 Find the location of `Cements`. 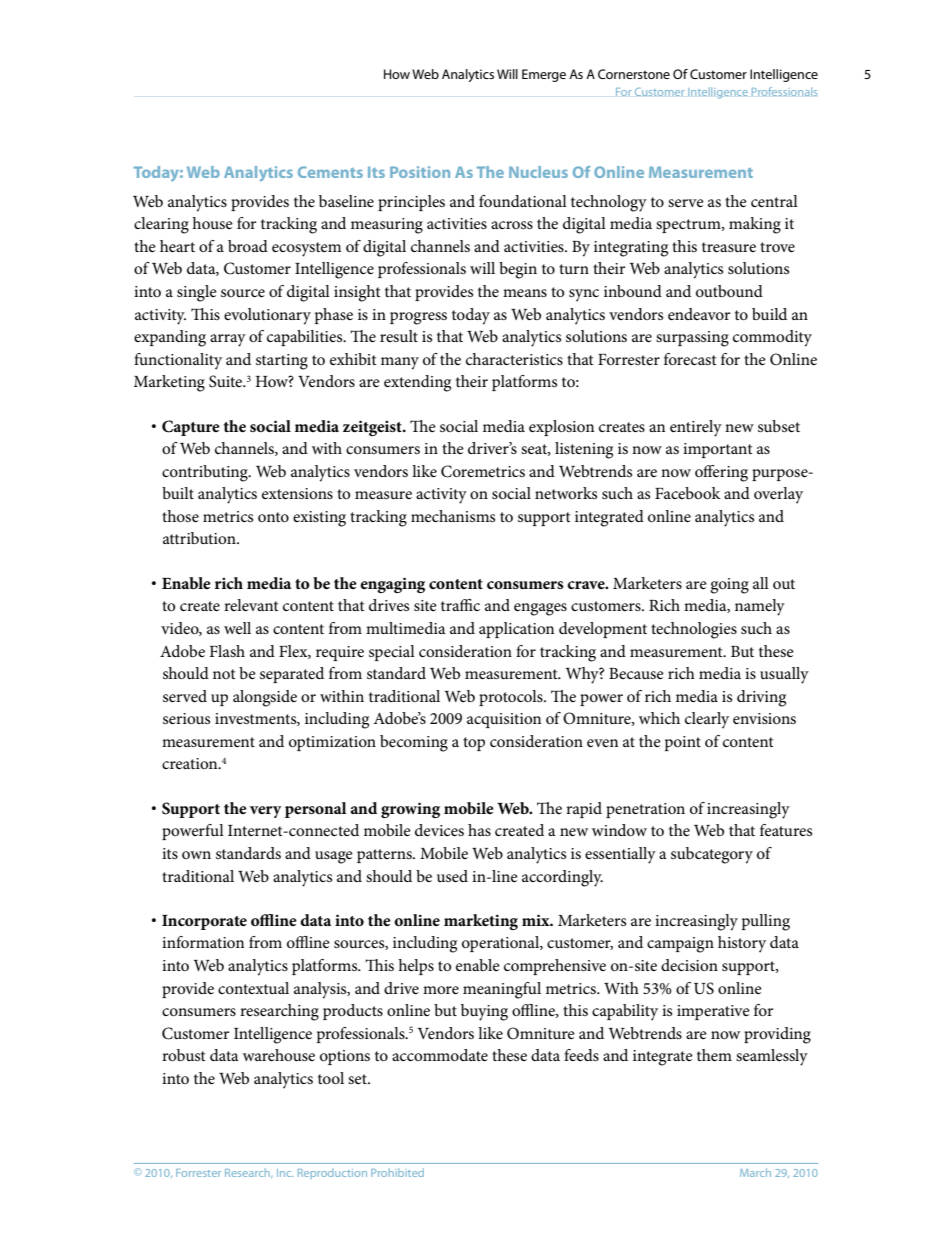

Cements is located at coordinates (330, 172).
